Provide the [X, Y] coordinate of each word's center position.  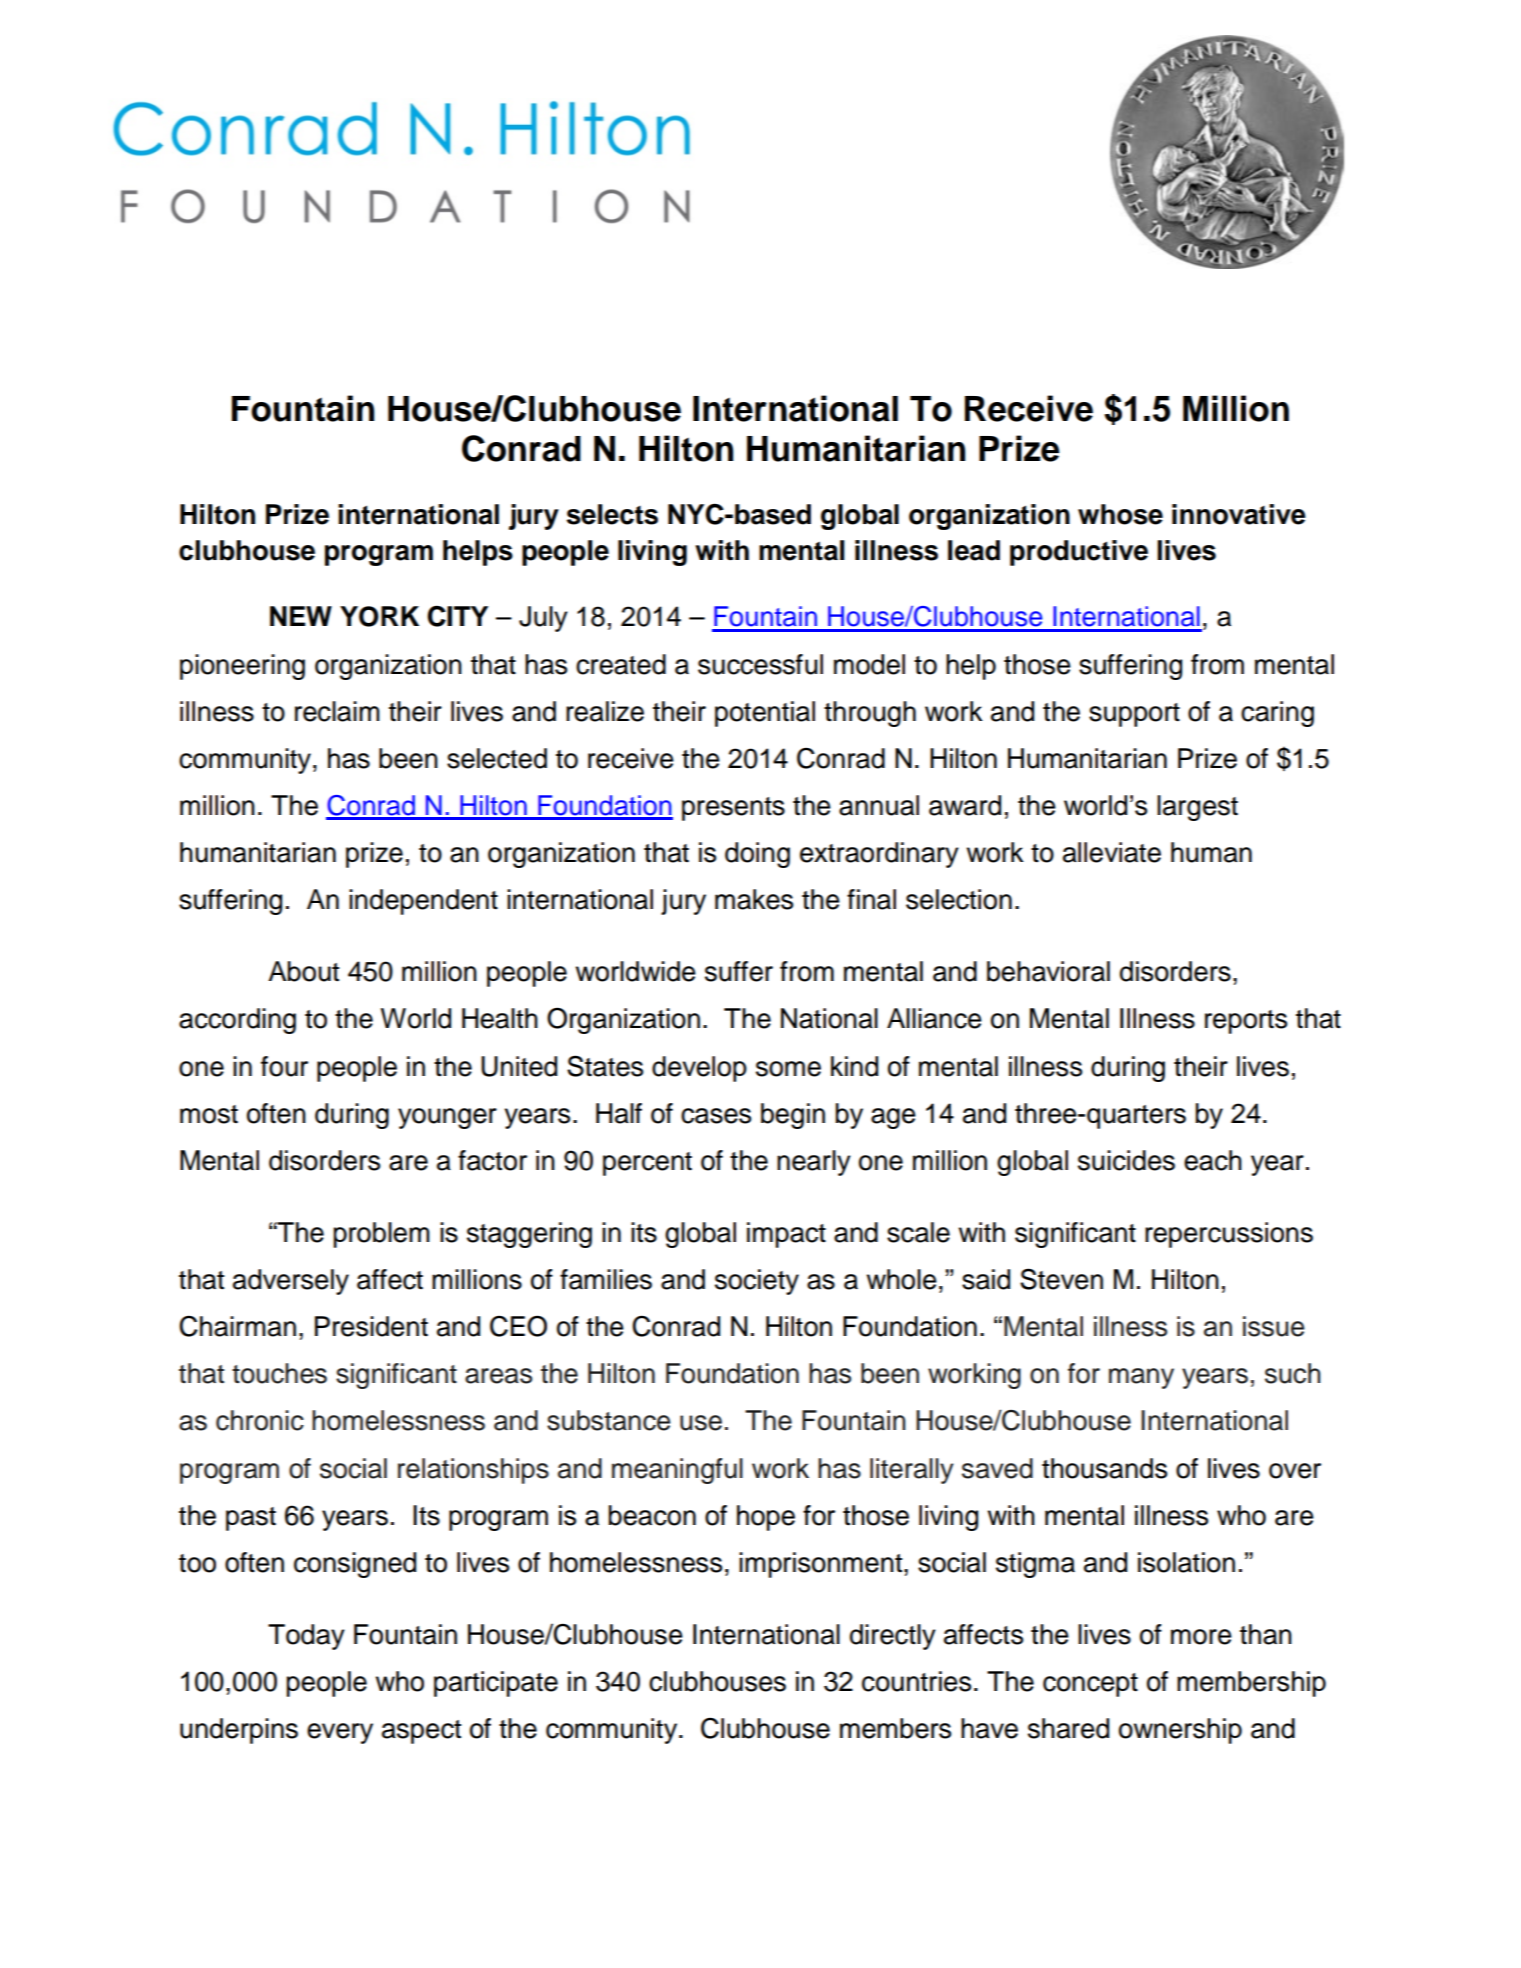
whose [1120, 514]
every [340, 1733]
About [303, 971]
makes [754, 899]
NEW [301, 616]
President [371, 1326]
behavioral [1048, 971]
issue [1274, 1326]
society [757, 1282]
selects [612, 514]
